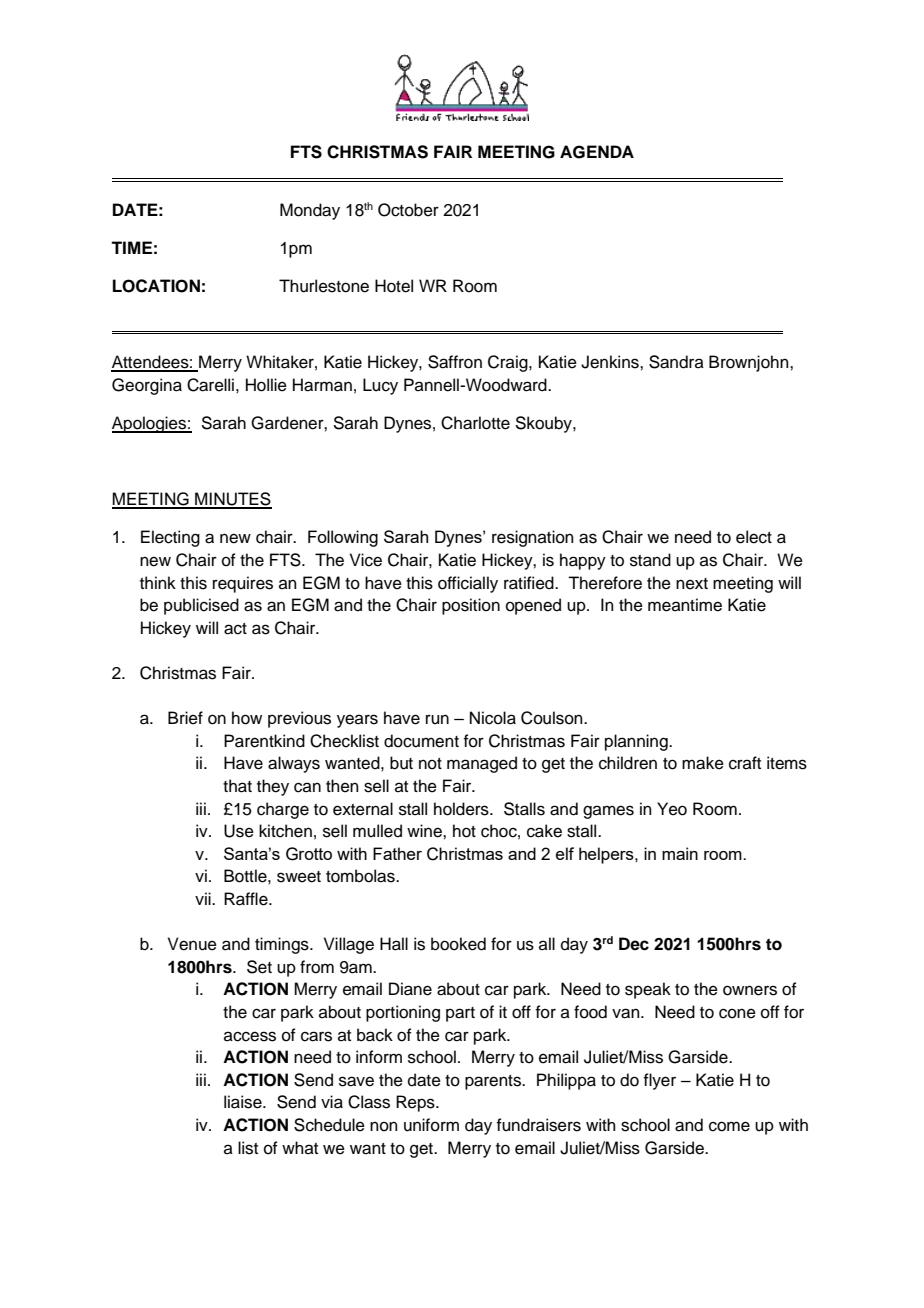 The width and height of the screenshot is (924, 1308). I want to click on Georgina, so click(147, 386).
